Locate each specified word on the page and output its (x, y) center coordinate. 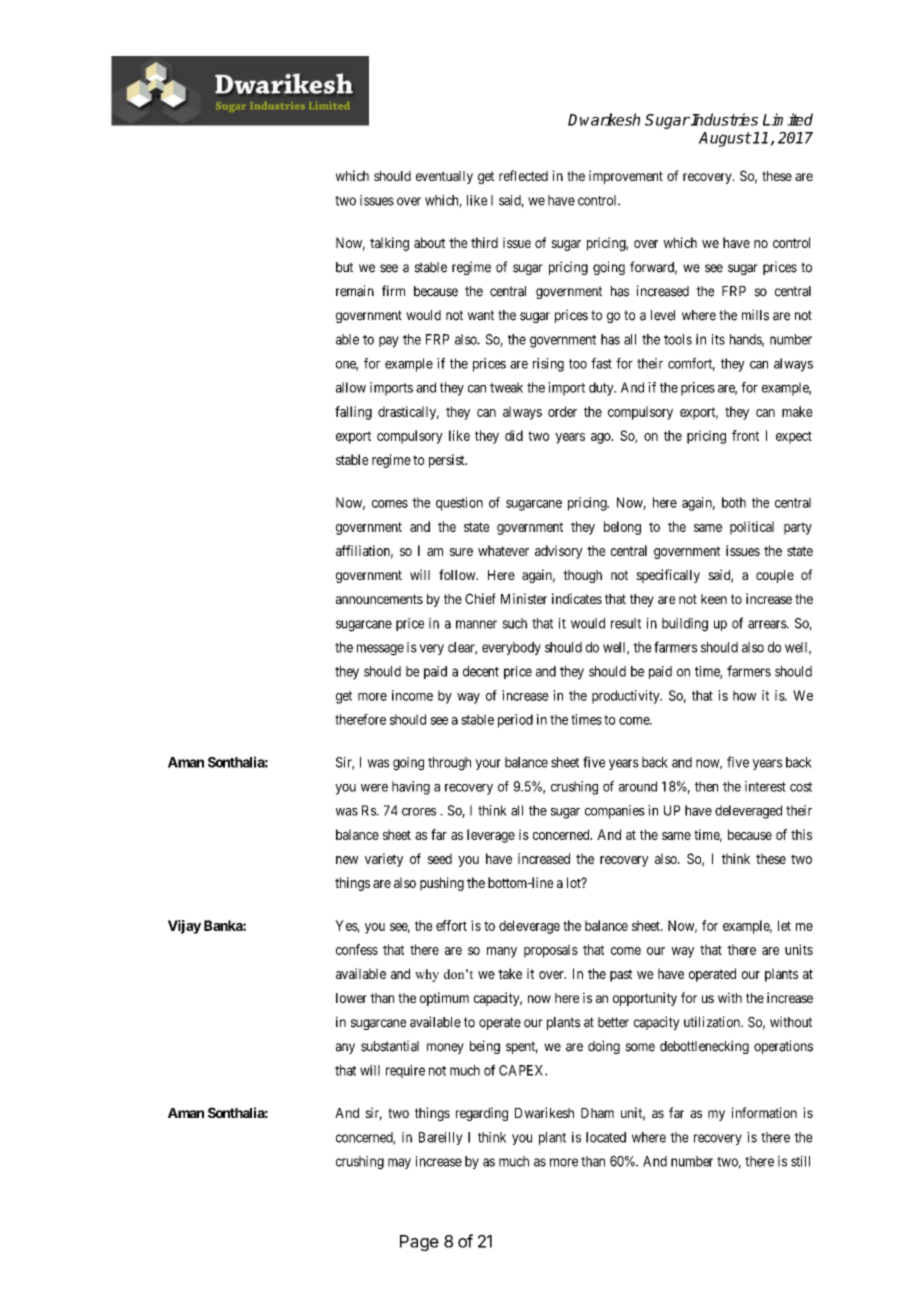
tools (678, 339)
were (374, 788)
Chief (480, 598)
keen (714, 599)
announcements (379, 599)
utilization (713, 1022)
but (344, 267)
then (706, 786)
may (399, 1163)
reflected (523, 175)
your (488, 764)
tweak (506, 387)
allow (351, 387)
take (510, 973)
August (724, 139)
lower (351, 998)
